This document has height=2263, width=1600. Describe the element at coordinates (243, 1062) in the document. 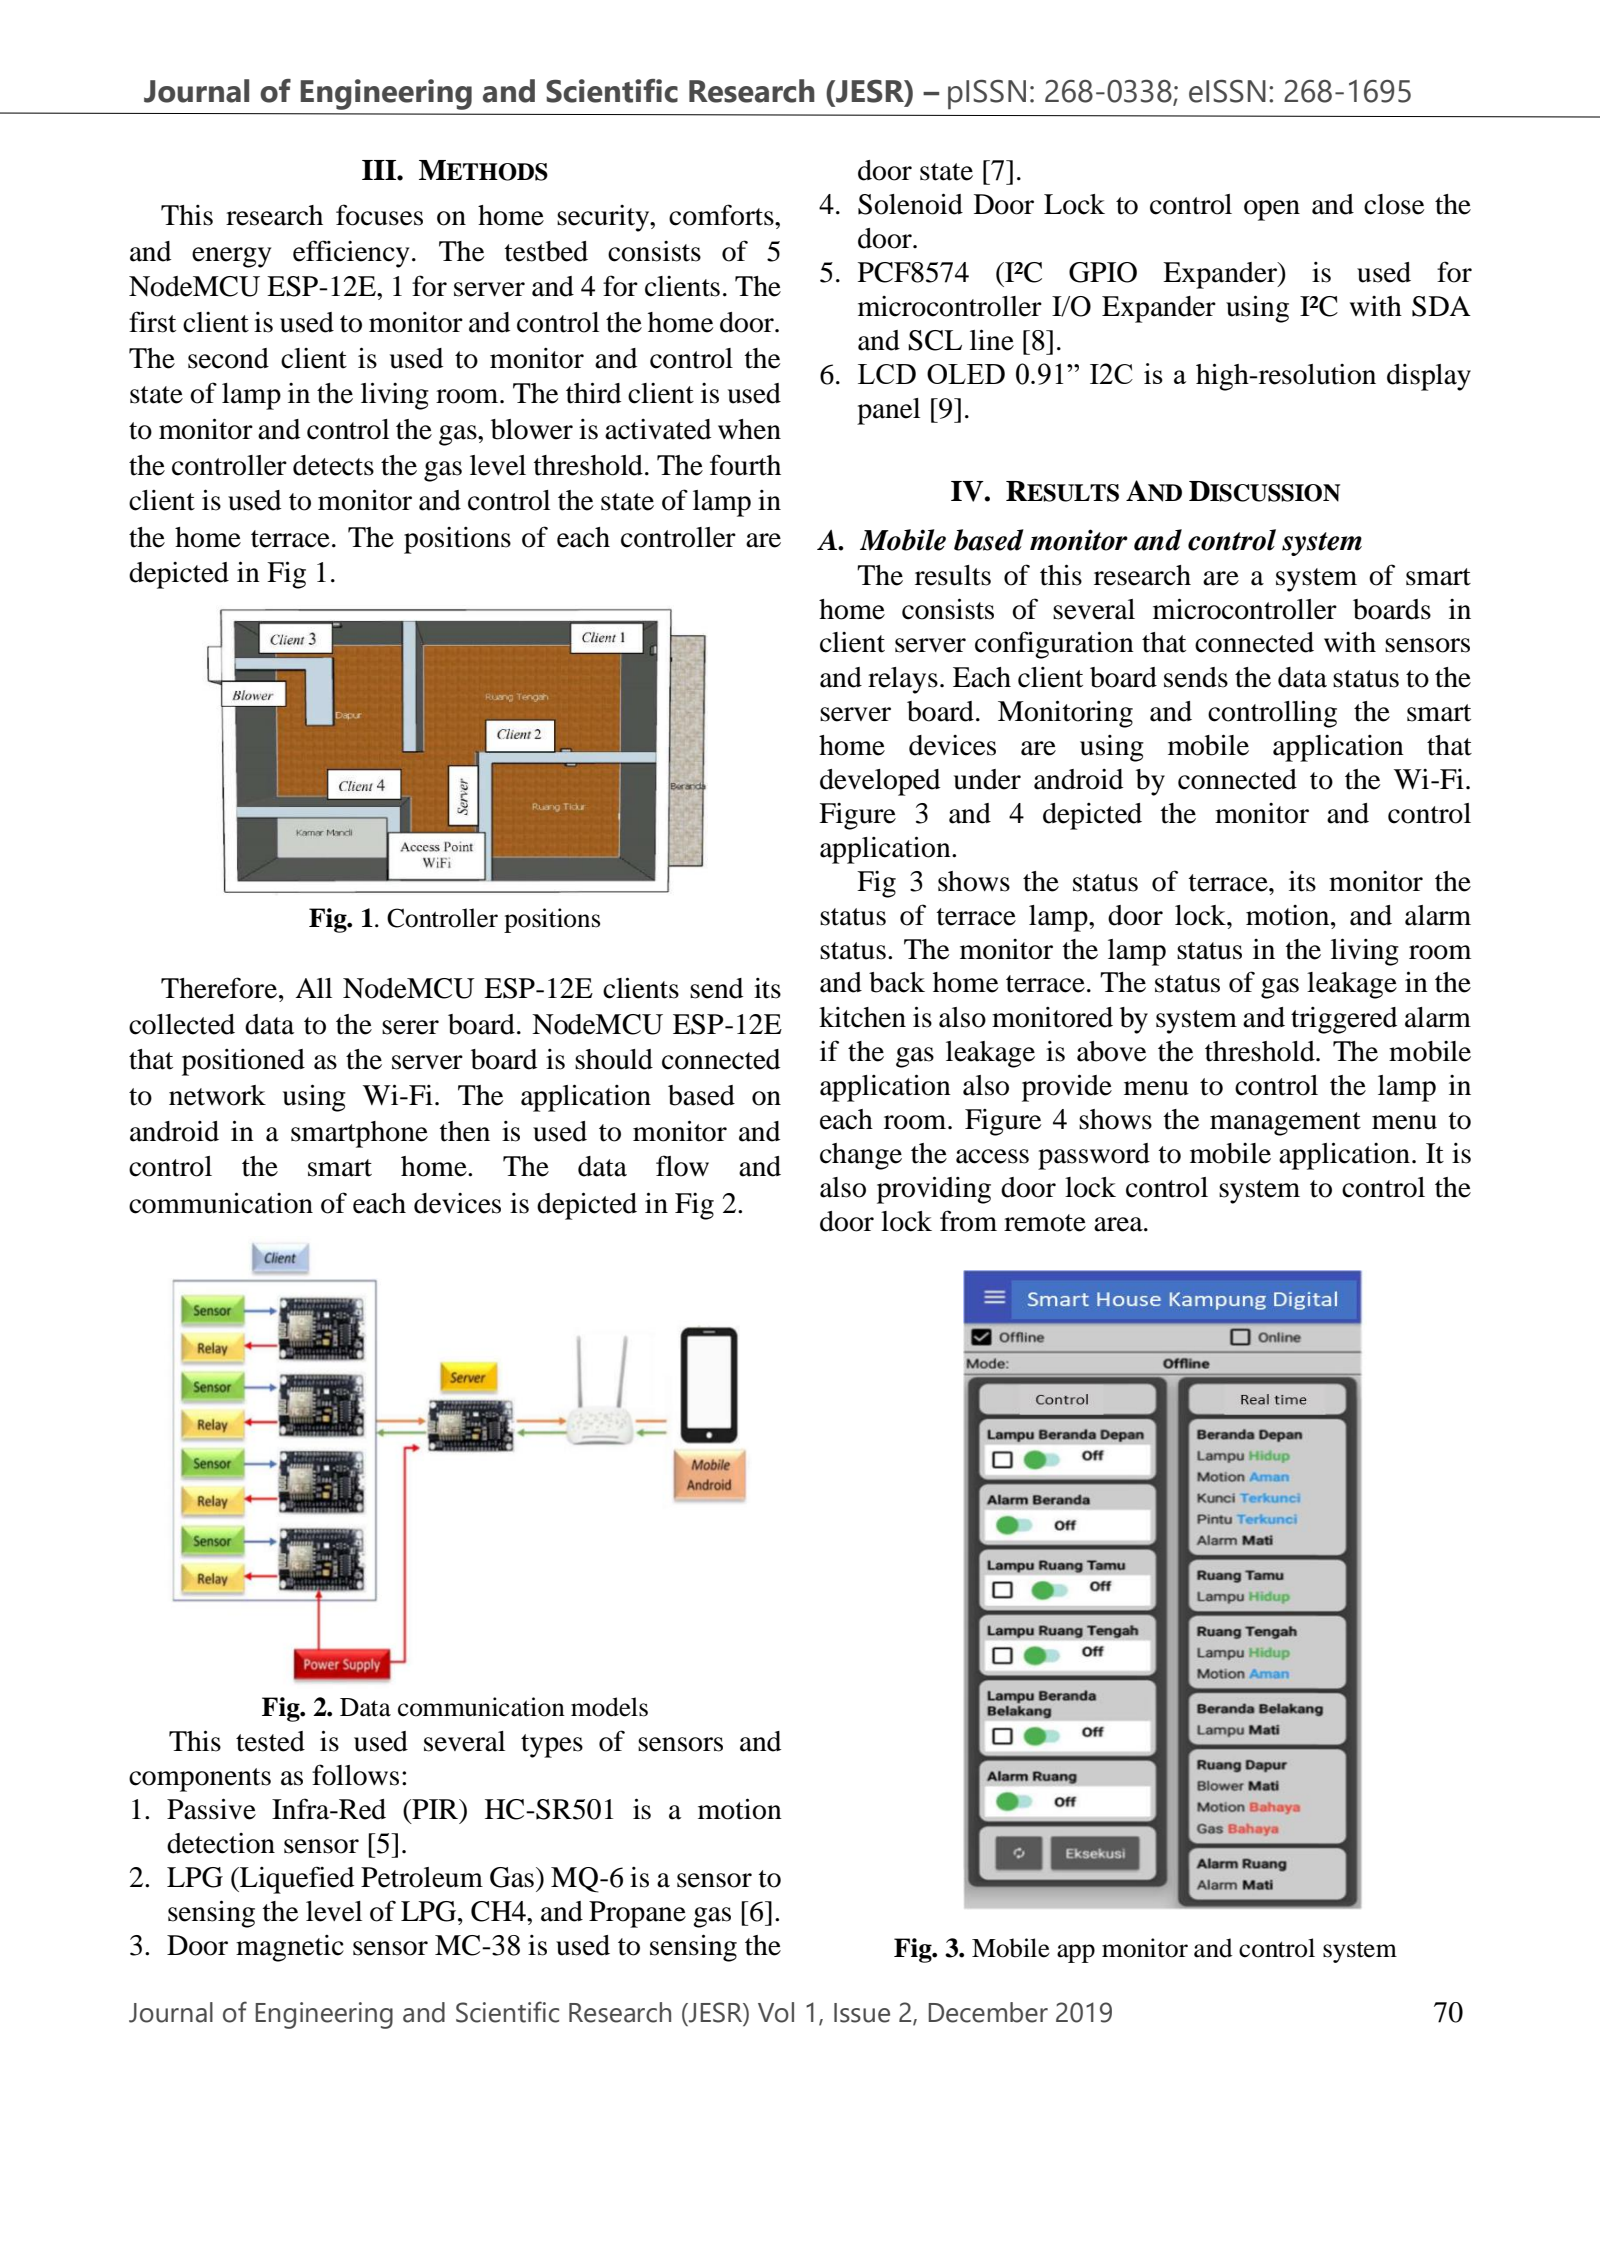

I see `positioned` at that location.
